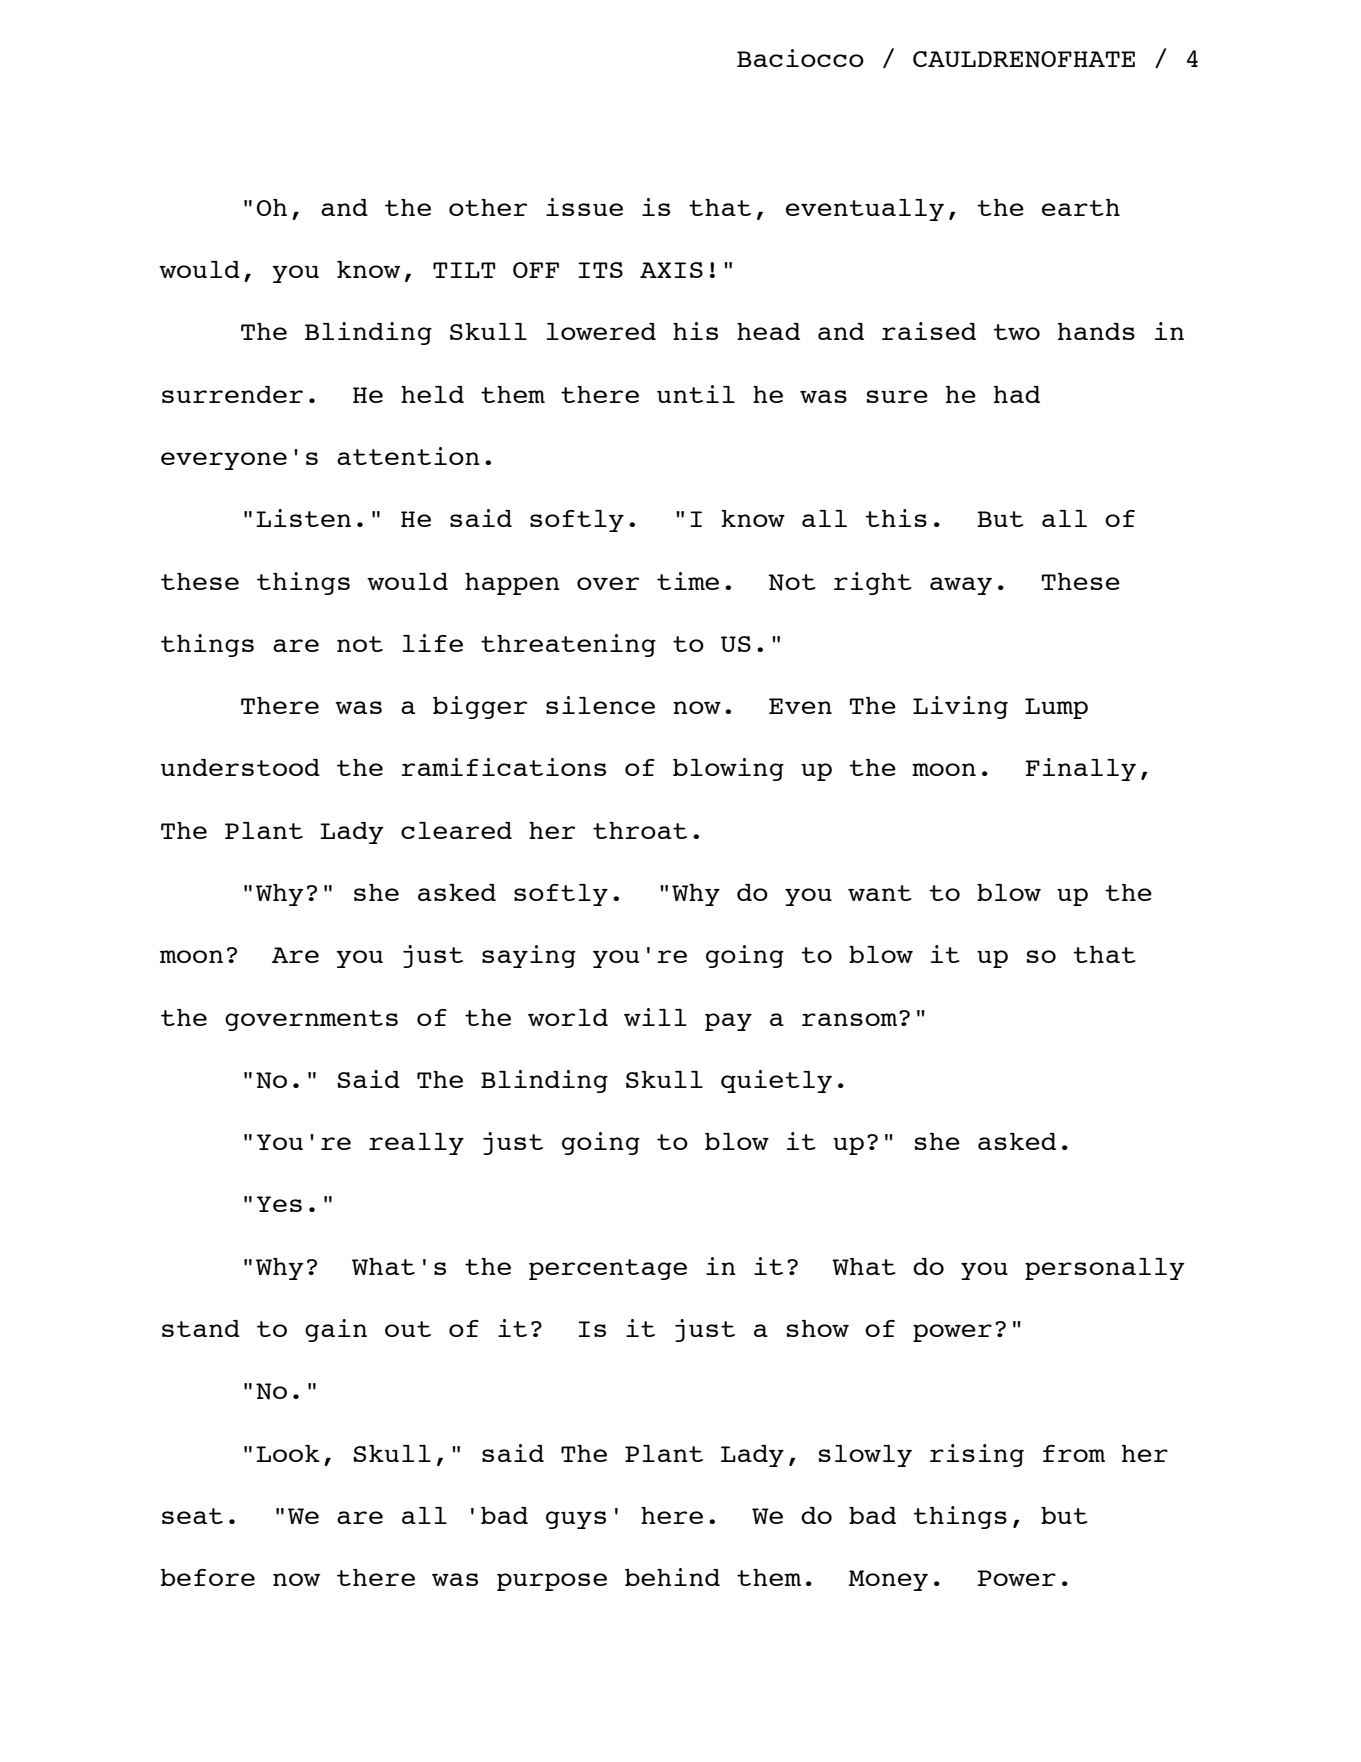 This page has height=1762, width=1361. What do you see at coordinates (464, 270) in the page?
I see `TILT` at bounding box center [464, 270].
